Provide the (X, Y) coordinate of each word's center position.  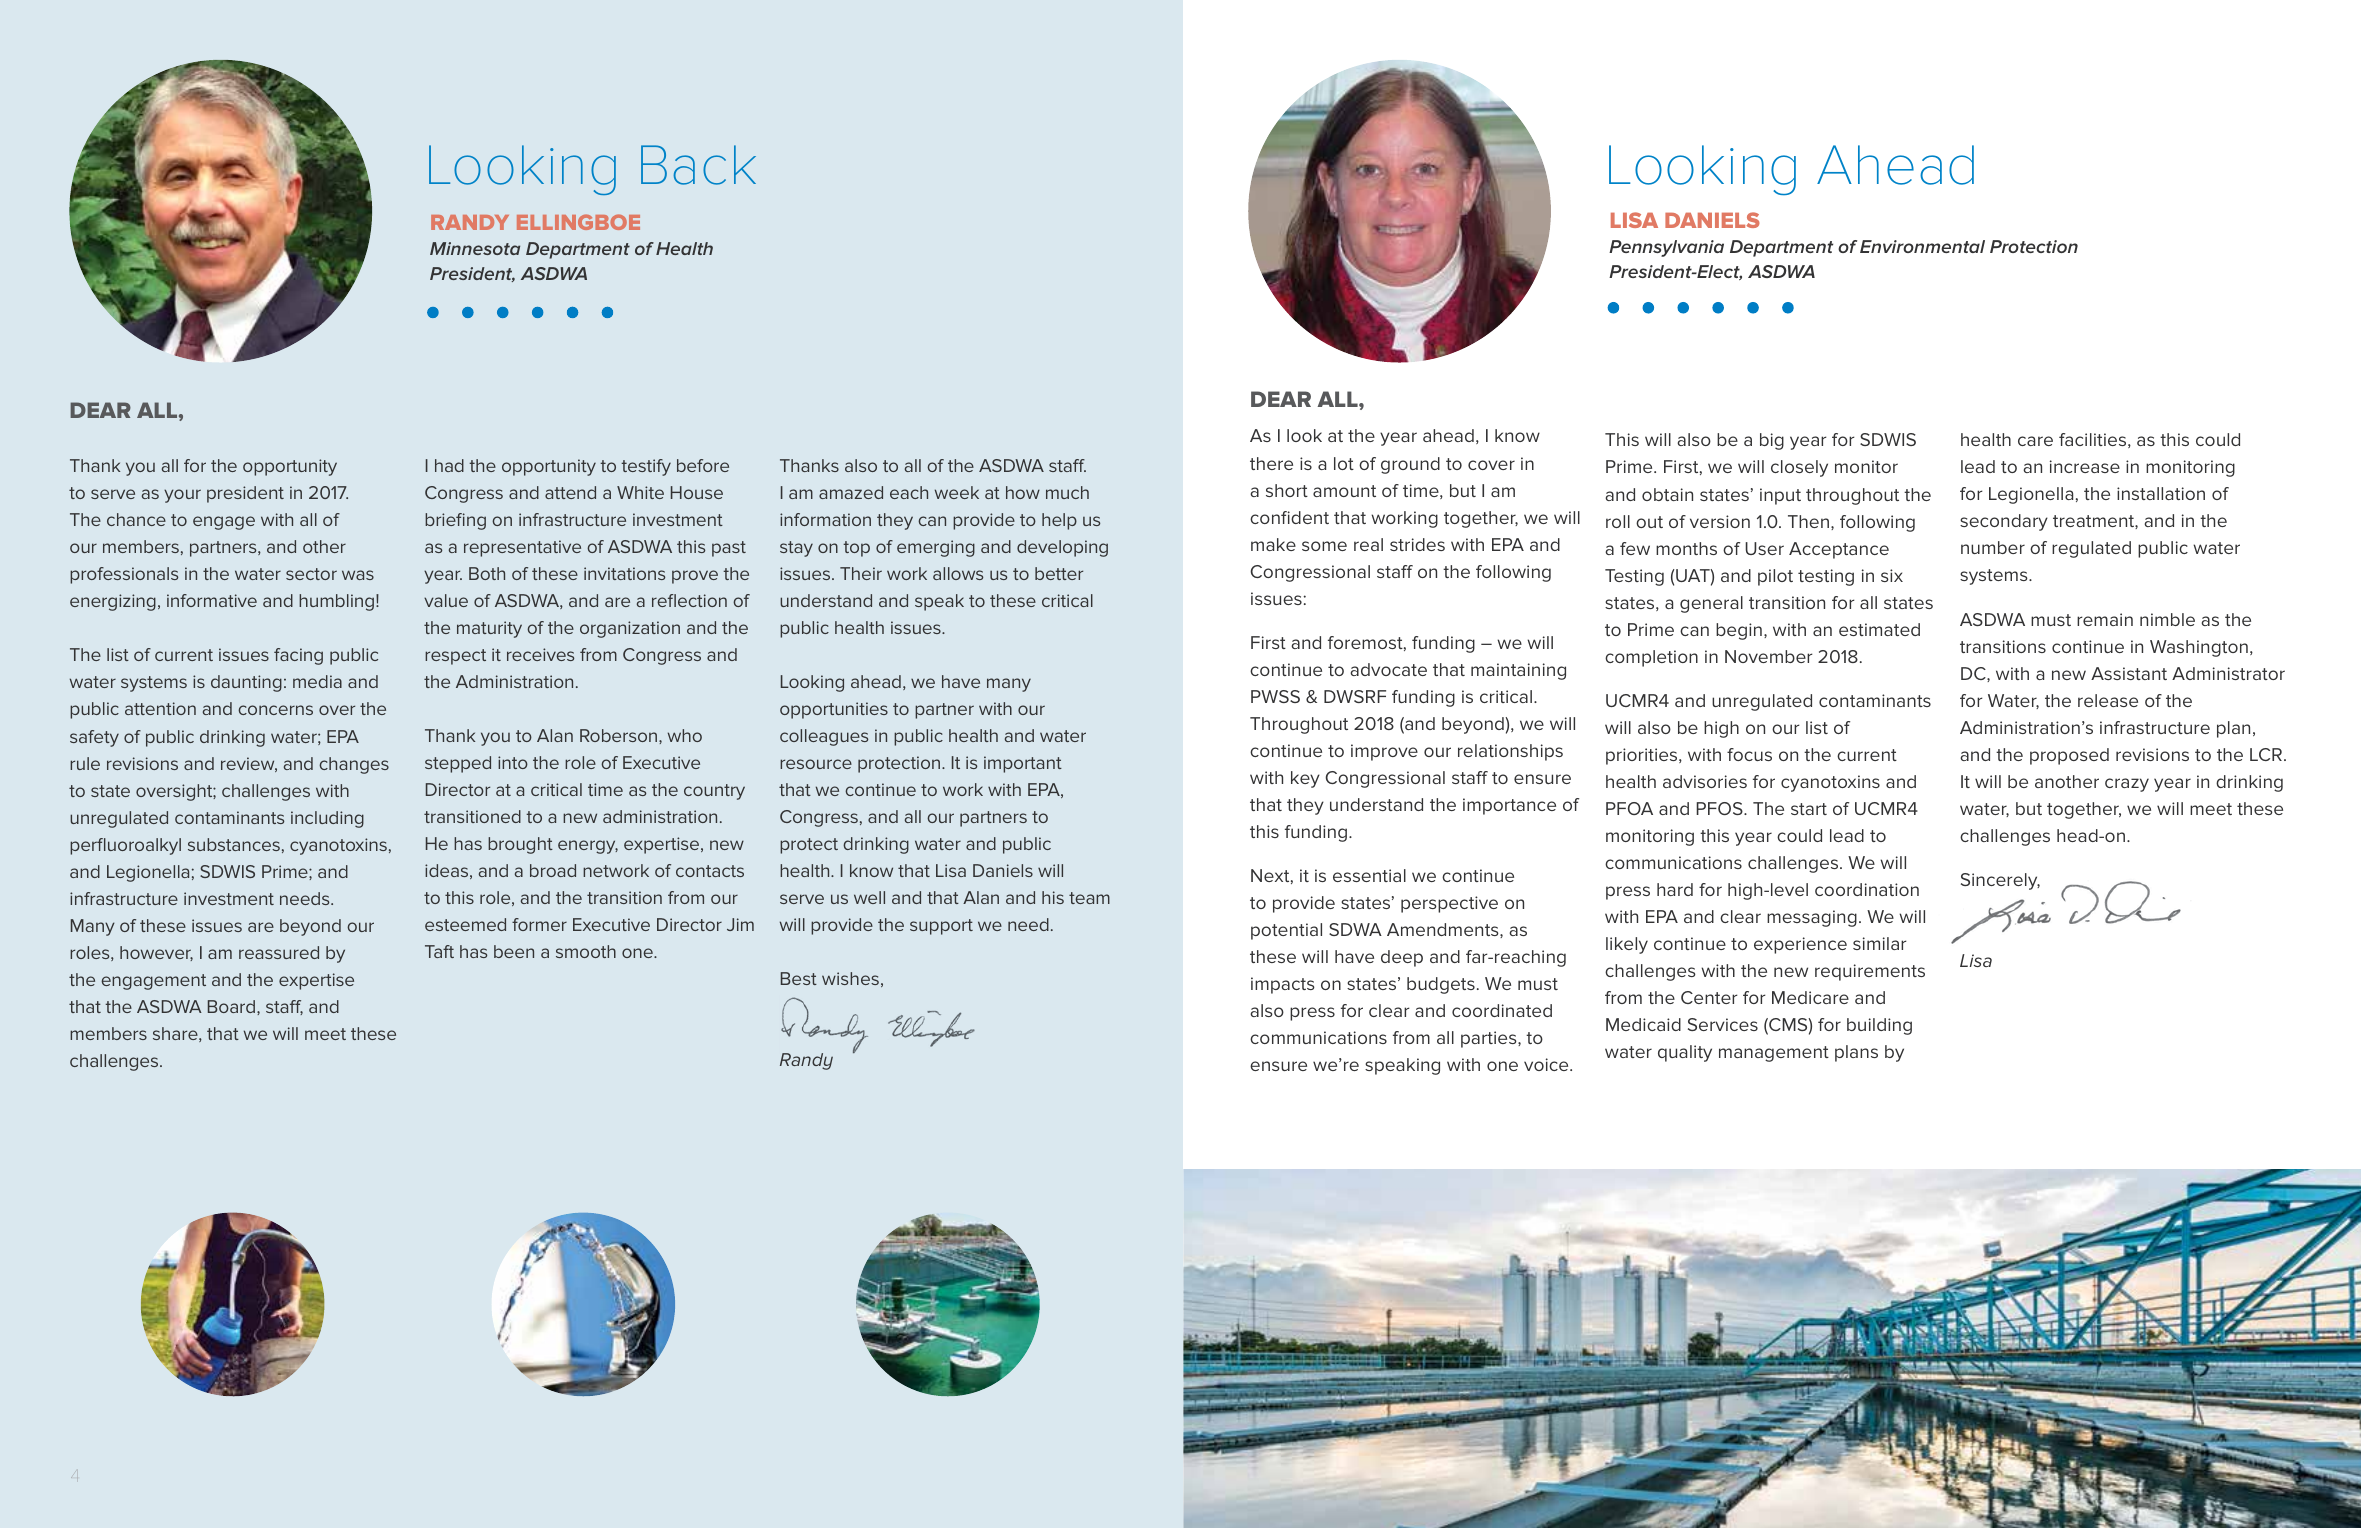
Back (698, 165)
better (1059, 573)
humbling (336, 602)
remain (2105, 619)
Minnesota (475, 248)
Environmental (1922, 246)
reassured (279, 952)
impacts (1283, 985)
